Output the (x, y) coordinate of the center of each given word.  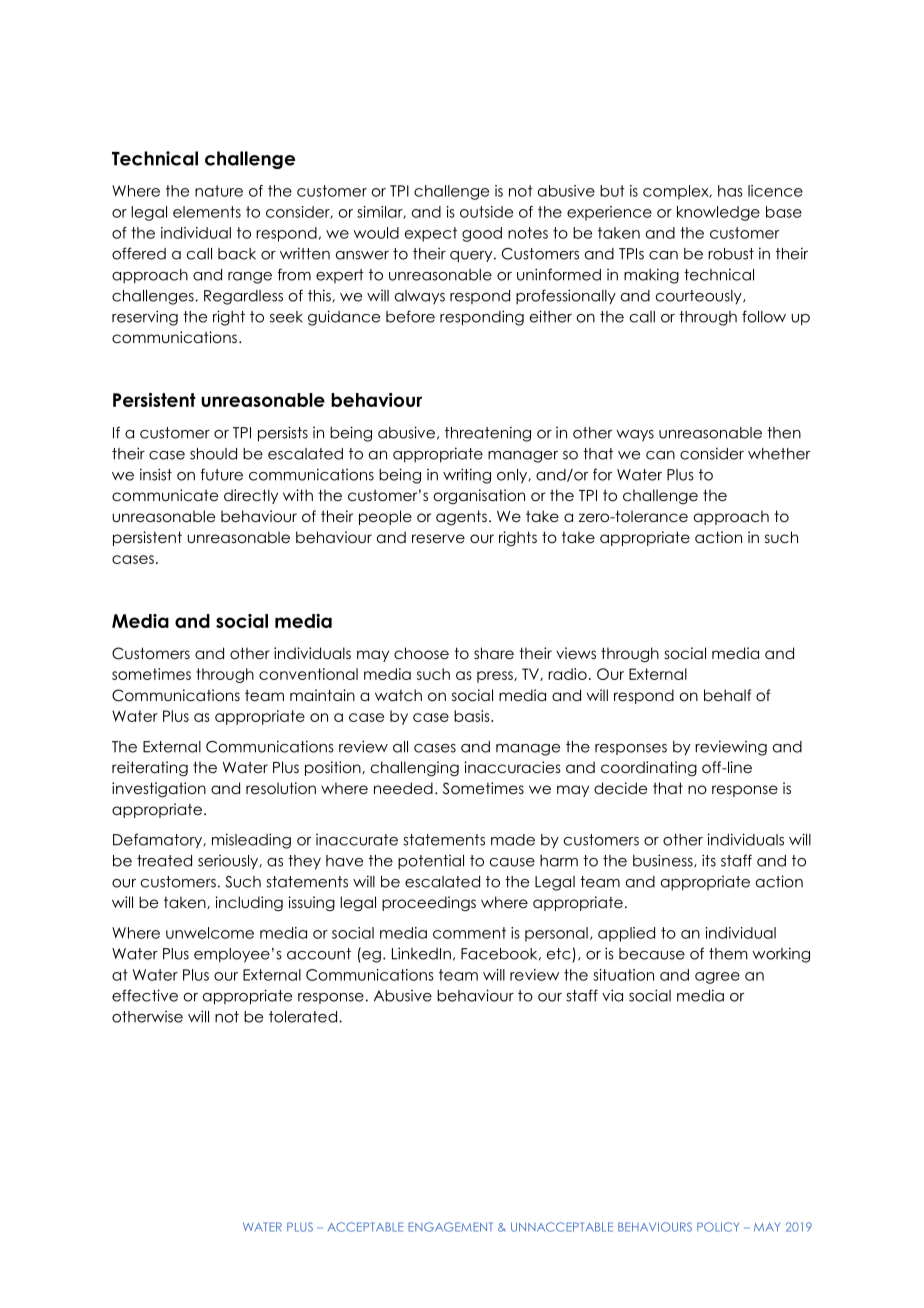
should (213, 454)
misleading (251, 841)
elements (207, 212)
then (784, 433)
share (494, 653)
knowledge (718, 213)
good (482, 234)
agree (717, 978)
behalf (727, 695)
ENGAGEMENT (450, 1227)
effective (145, 995)
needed (403, 788)
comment (469, 933)
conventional (308, 674)
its (709, 860)
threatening (488, 434)
